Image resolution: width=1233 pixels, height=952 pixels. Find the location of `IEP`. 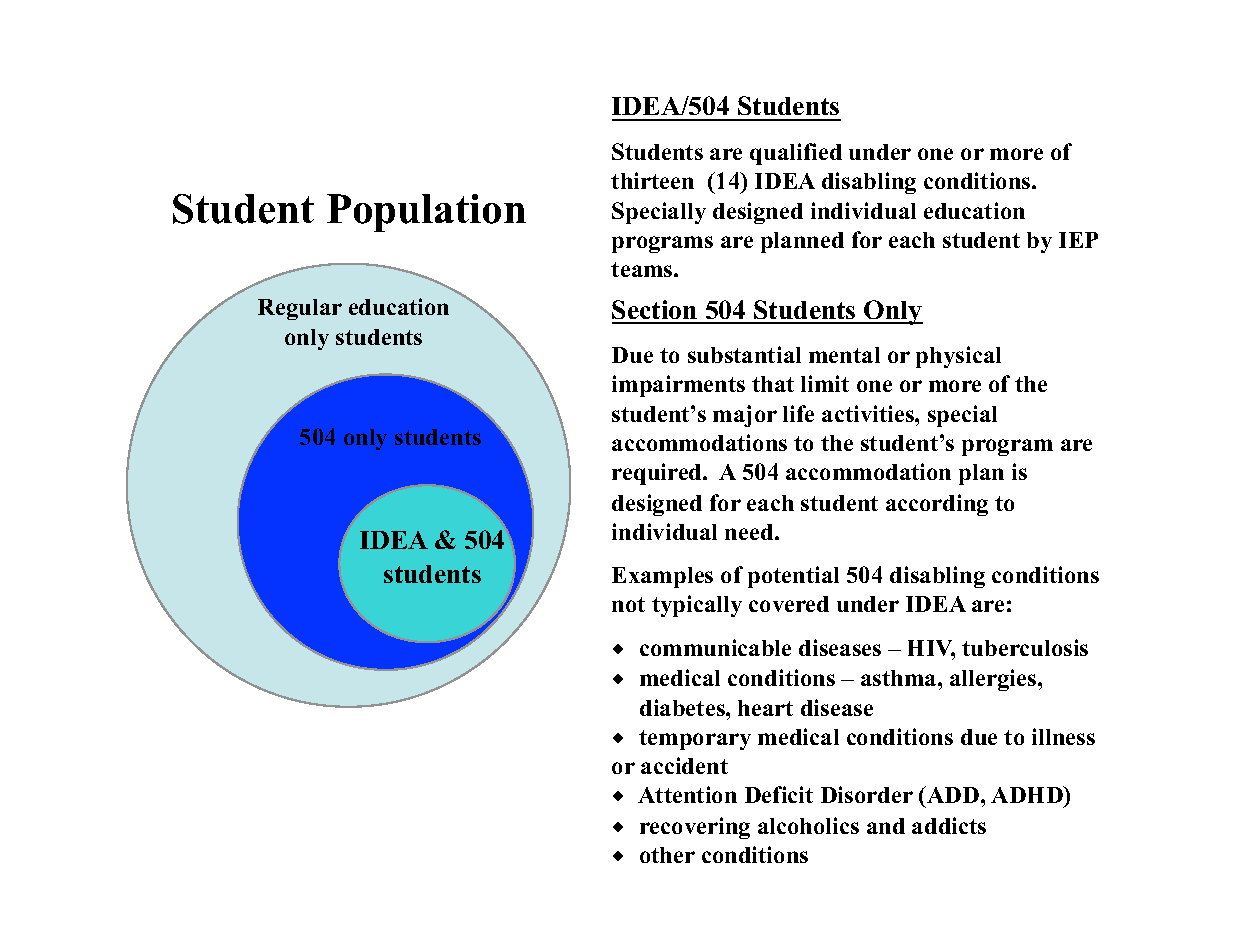

IEP is located at coordinates (1078, 240).
